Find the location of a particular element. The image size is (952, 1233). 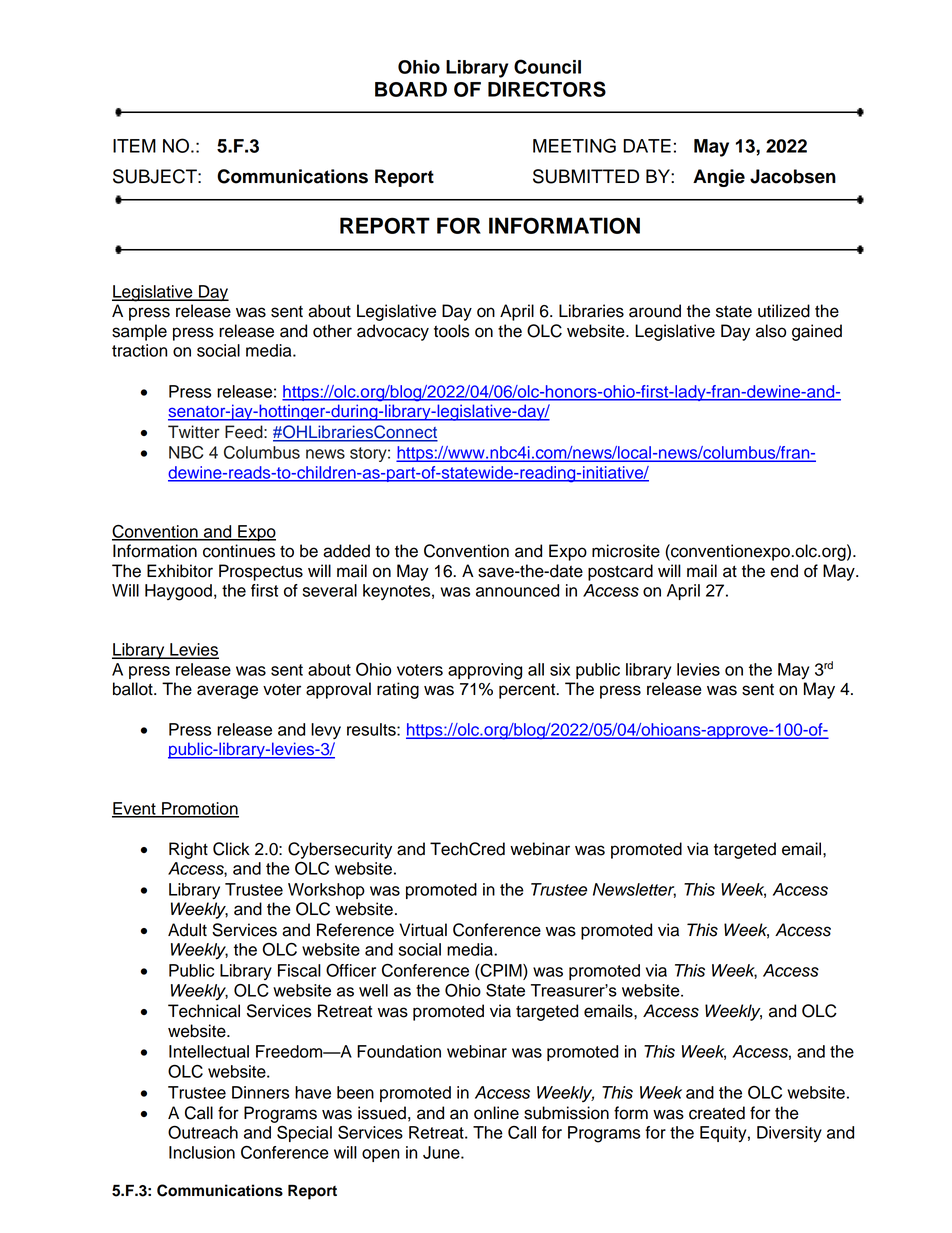

Angie is located at coordinates (719, 178).
